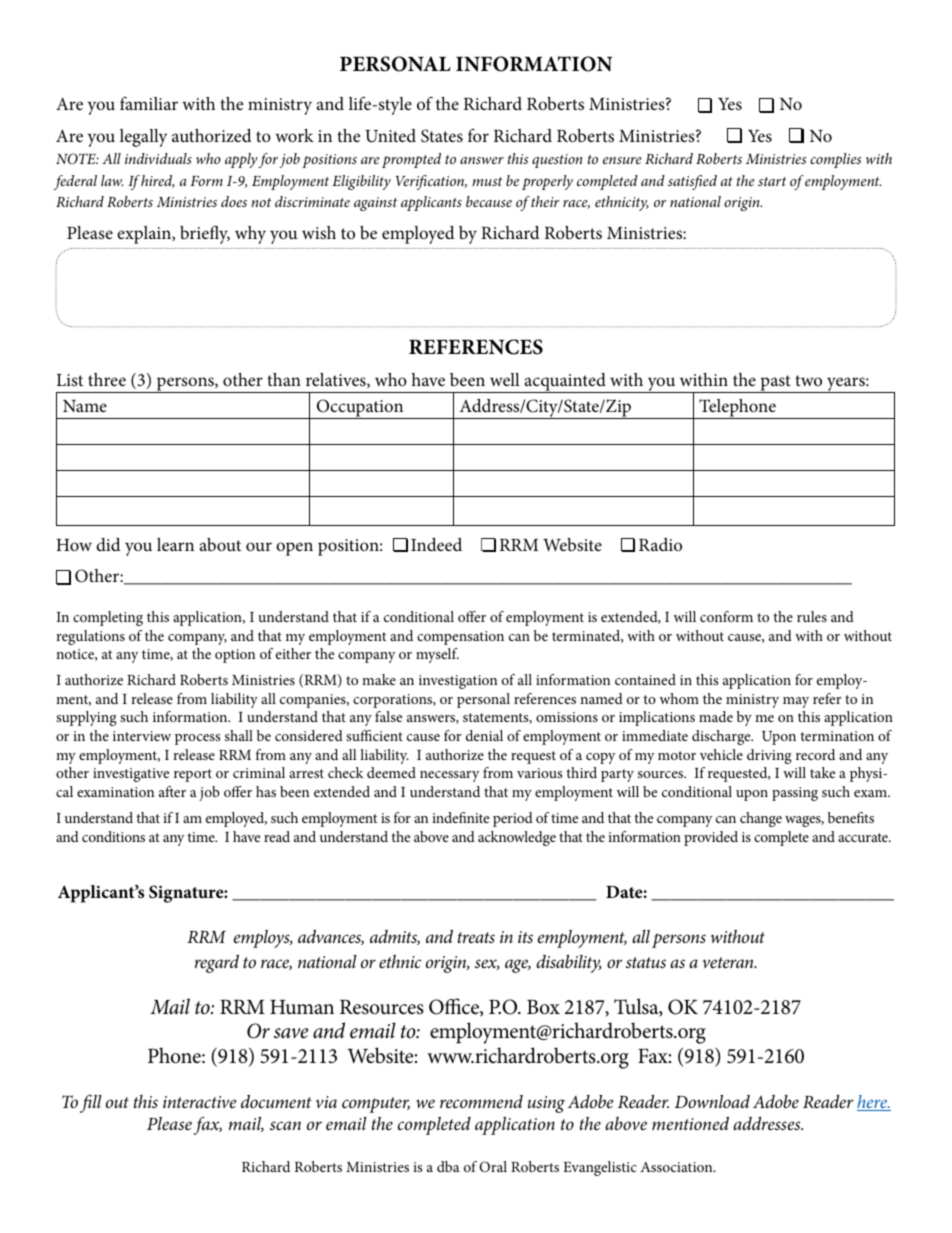 The width and height of the screenshot is (952, 1233). What do you see at coordinates (460, 638) in the screenshot?
I see `compensation` at bounding box center [460, 638].
